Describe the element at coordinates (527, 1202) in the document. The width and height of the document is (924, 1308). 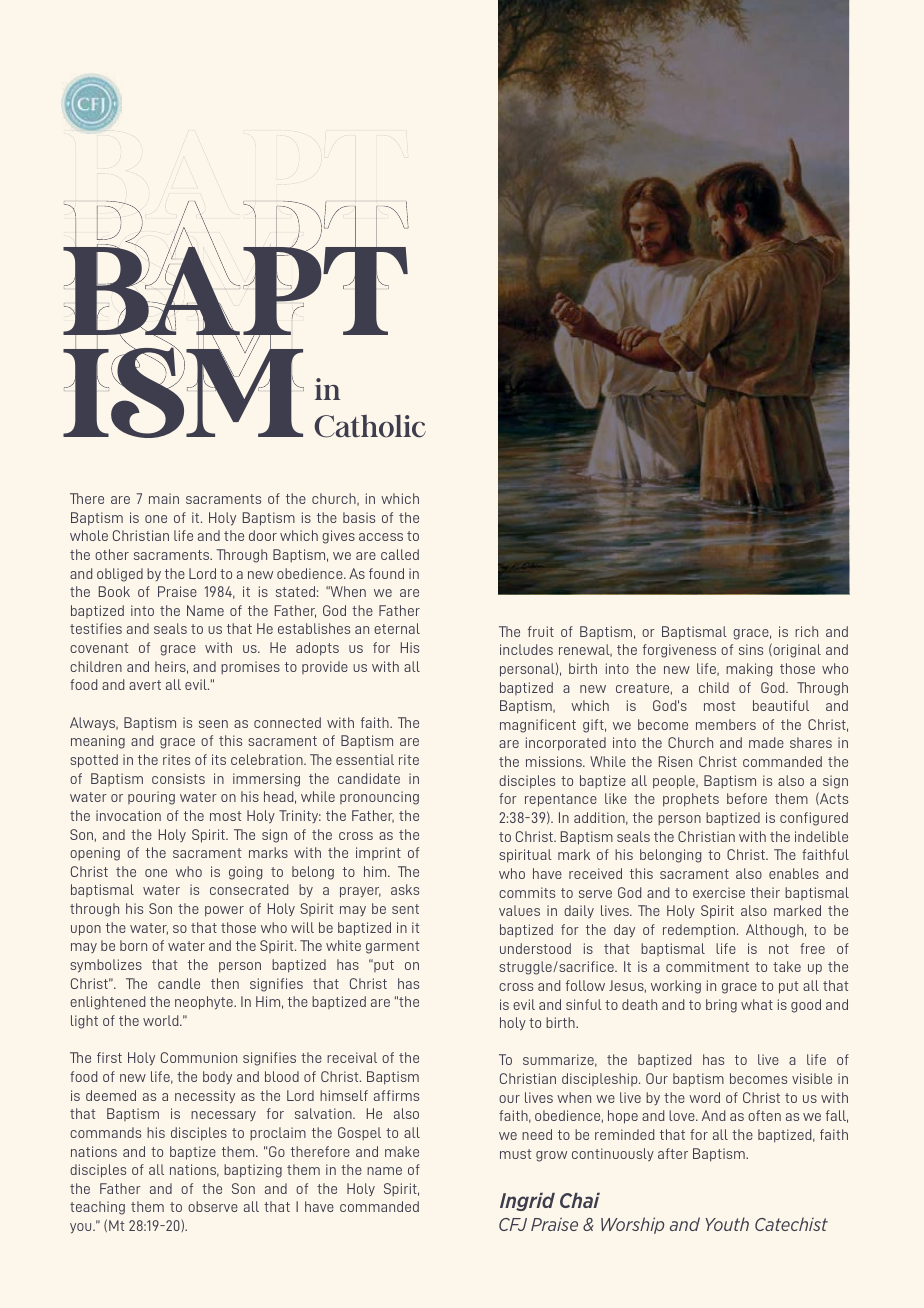
I see `Ingrid` at that location.
